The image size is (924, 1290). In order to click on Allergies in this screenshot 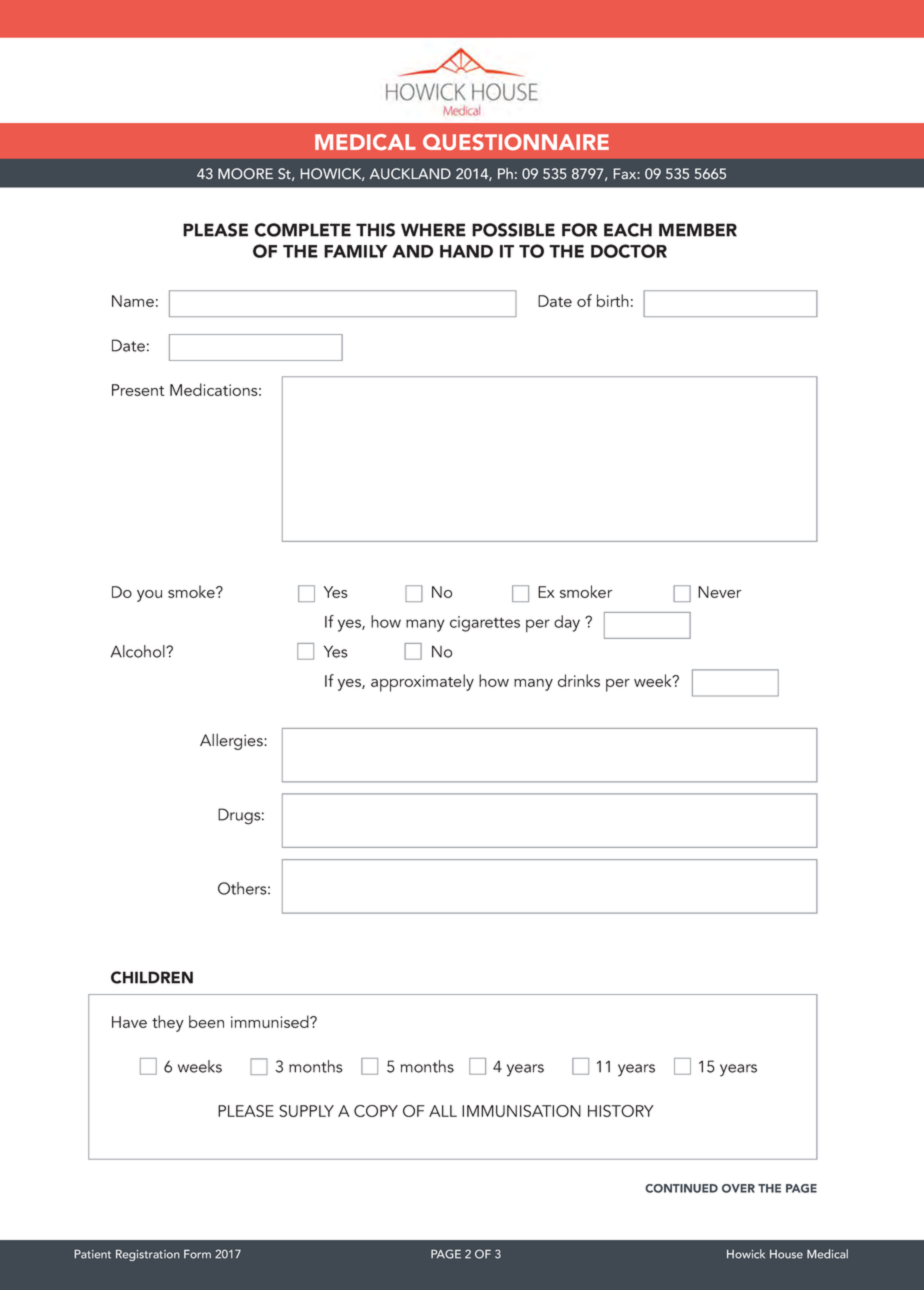, I will do `click(232, 742)`.
